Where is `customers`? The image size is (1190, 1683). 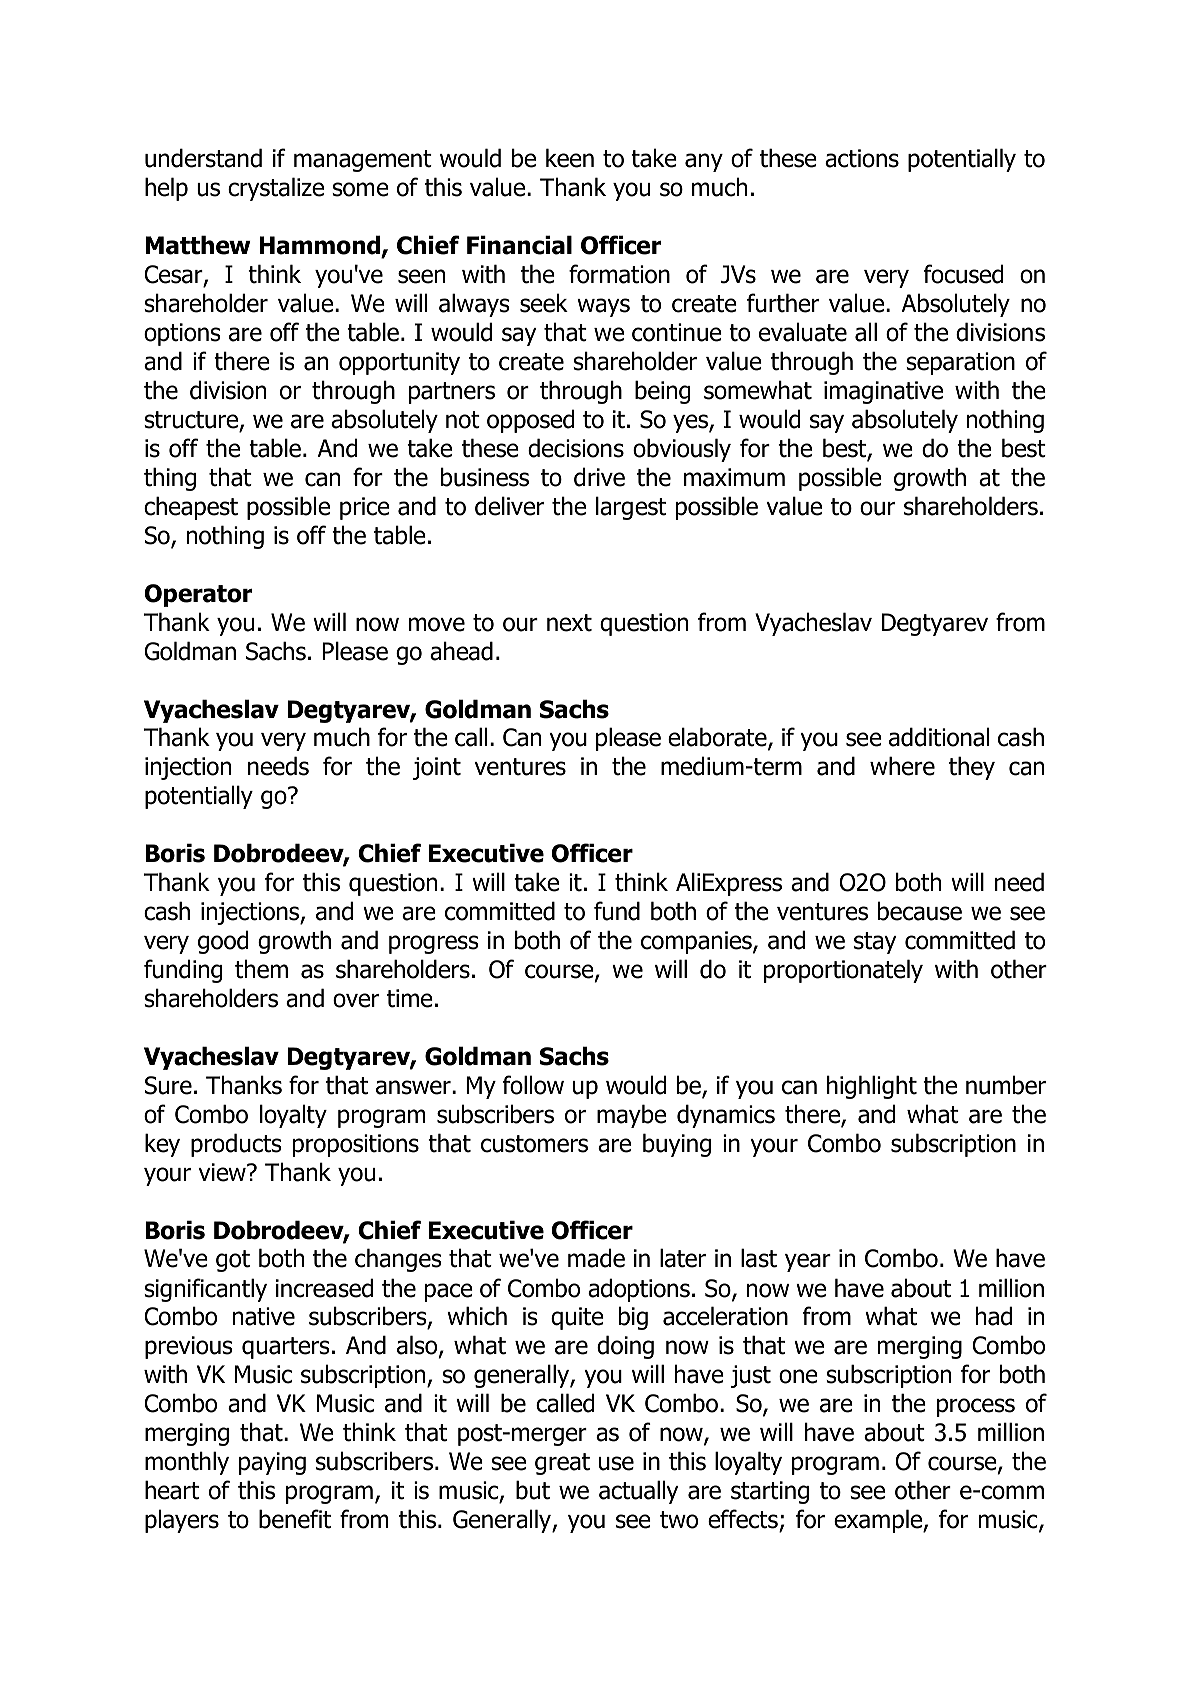
customers is located at coordinates (534, 1144).
